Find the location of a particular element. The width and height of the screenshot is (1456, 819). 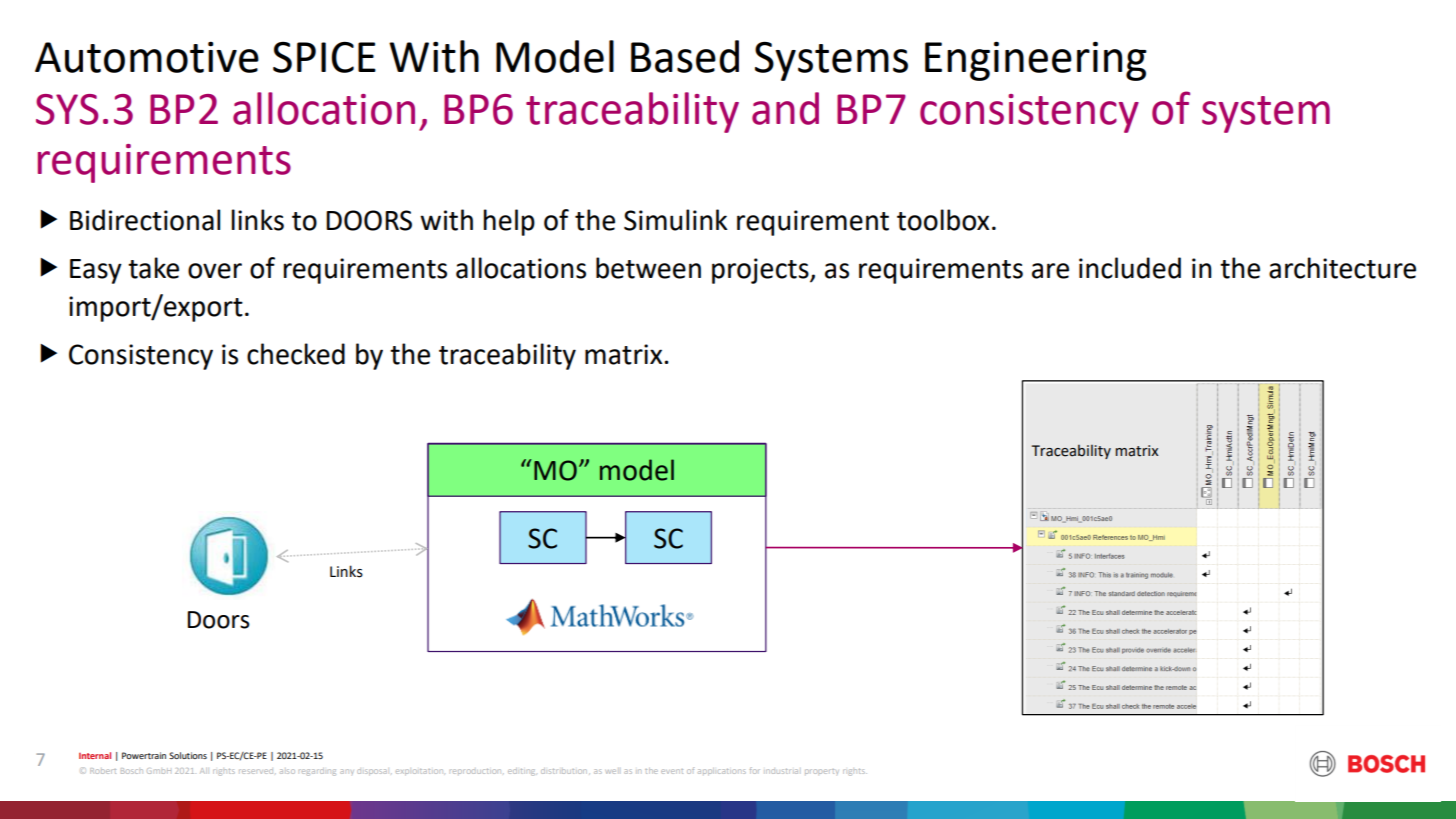

checked is located at coordinates (296, 354).
